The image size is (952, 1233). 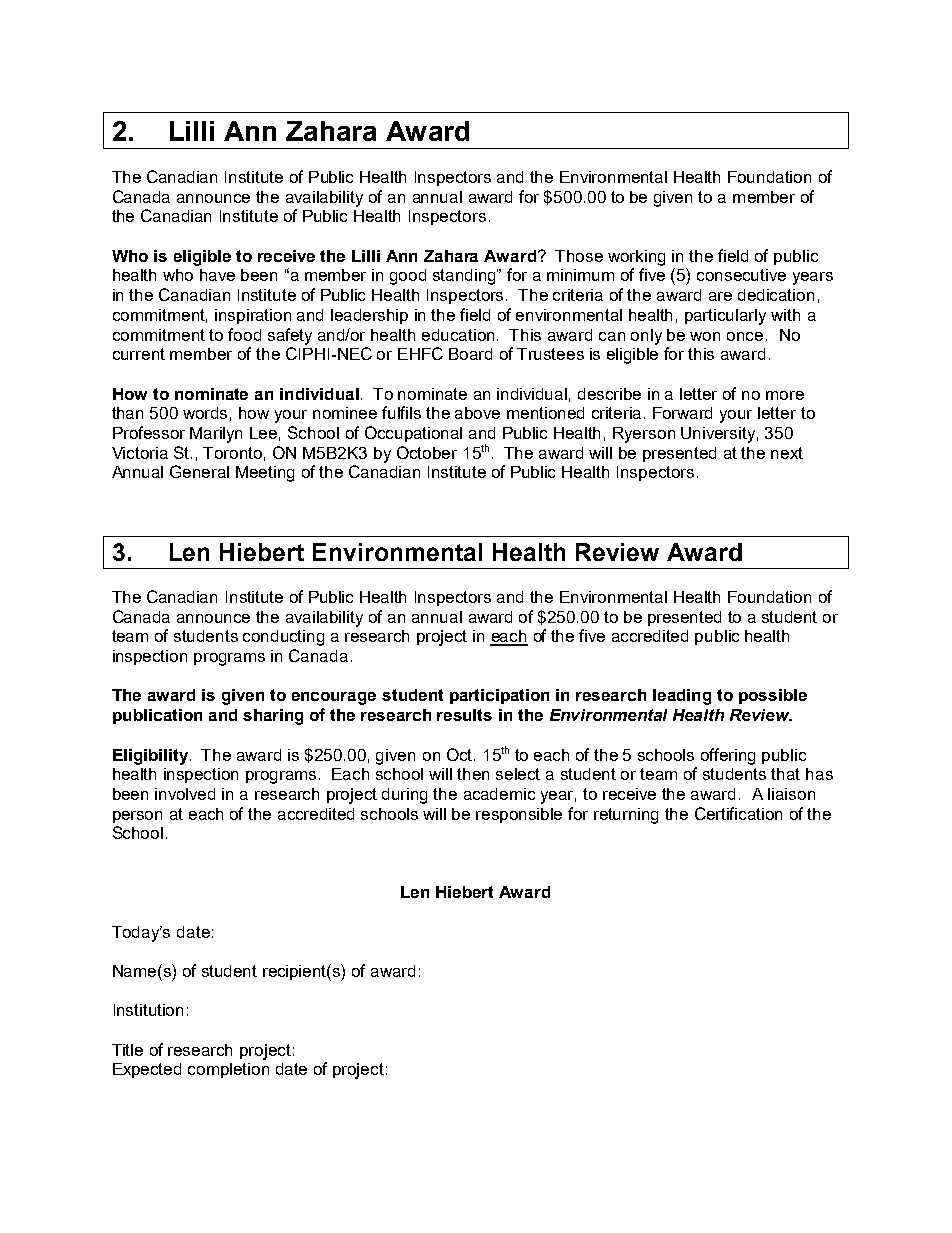 I want to click on consecutive, so click(x=741, y=275).
